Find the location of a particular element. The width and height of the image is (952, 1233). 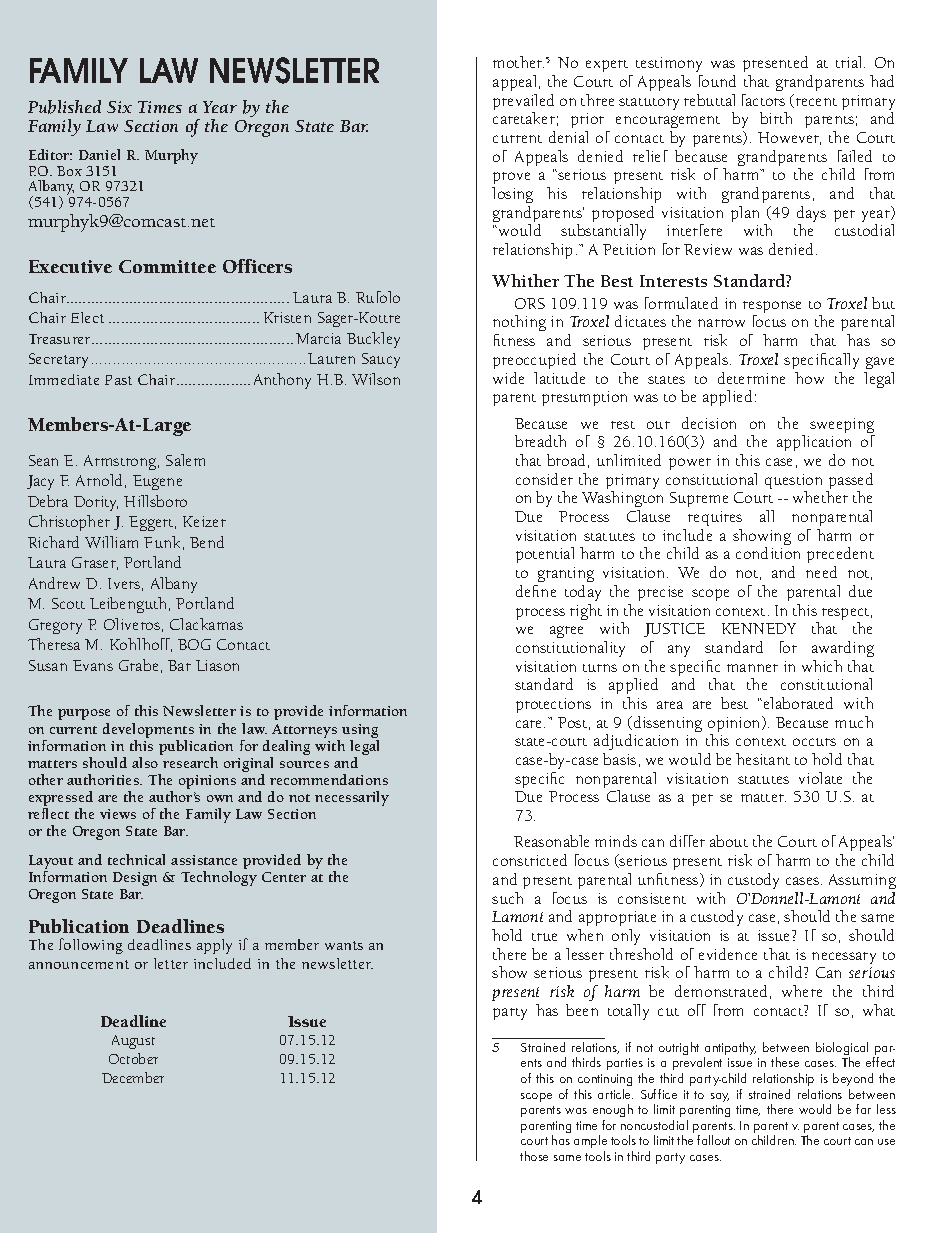

factors is located at coordinates (763, 100).
